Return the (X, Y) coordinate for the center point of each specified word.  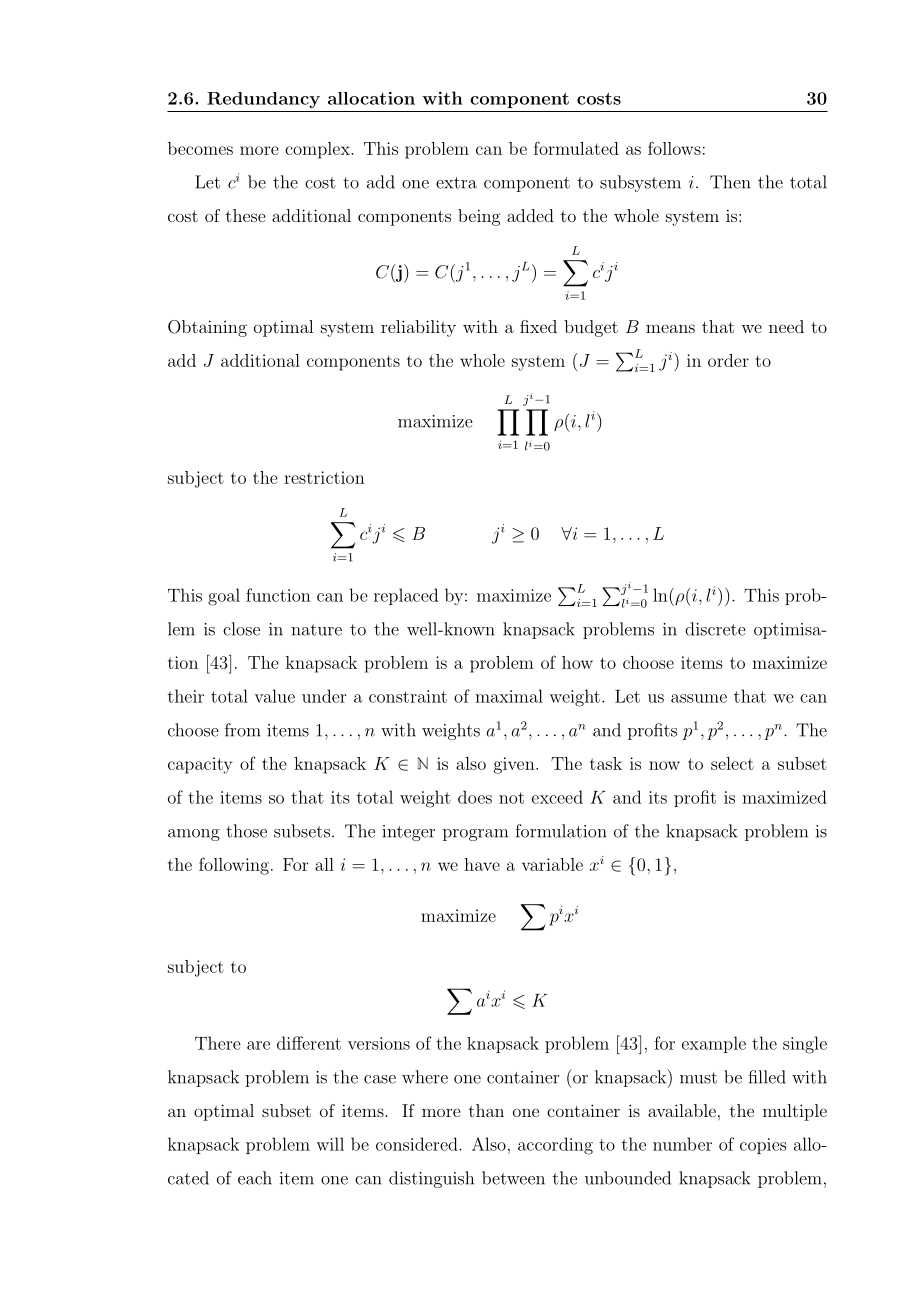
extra (456, 183)
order (728, 360)
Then (730, 182)
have (482, 864)
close (241, 629)
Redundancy (263, 100)
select (732, 763)
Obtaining (207, 328)
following (234, 866)
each (255, 1178)
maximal (509, 696)
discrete (715, 629)
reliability (418, 328)
